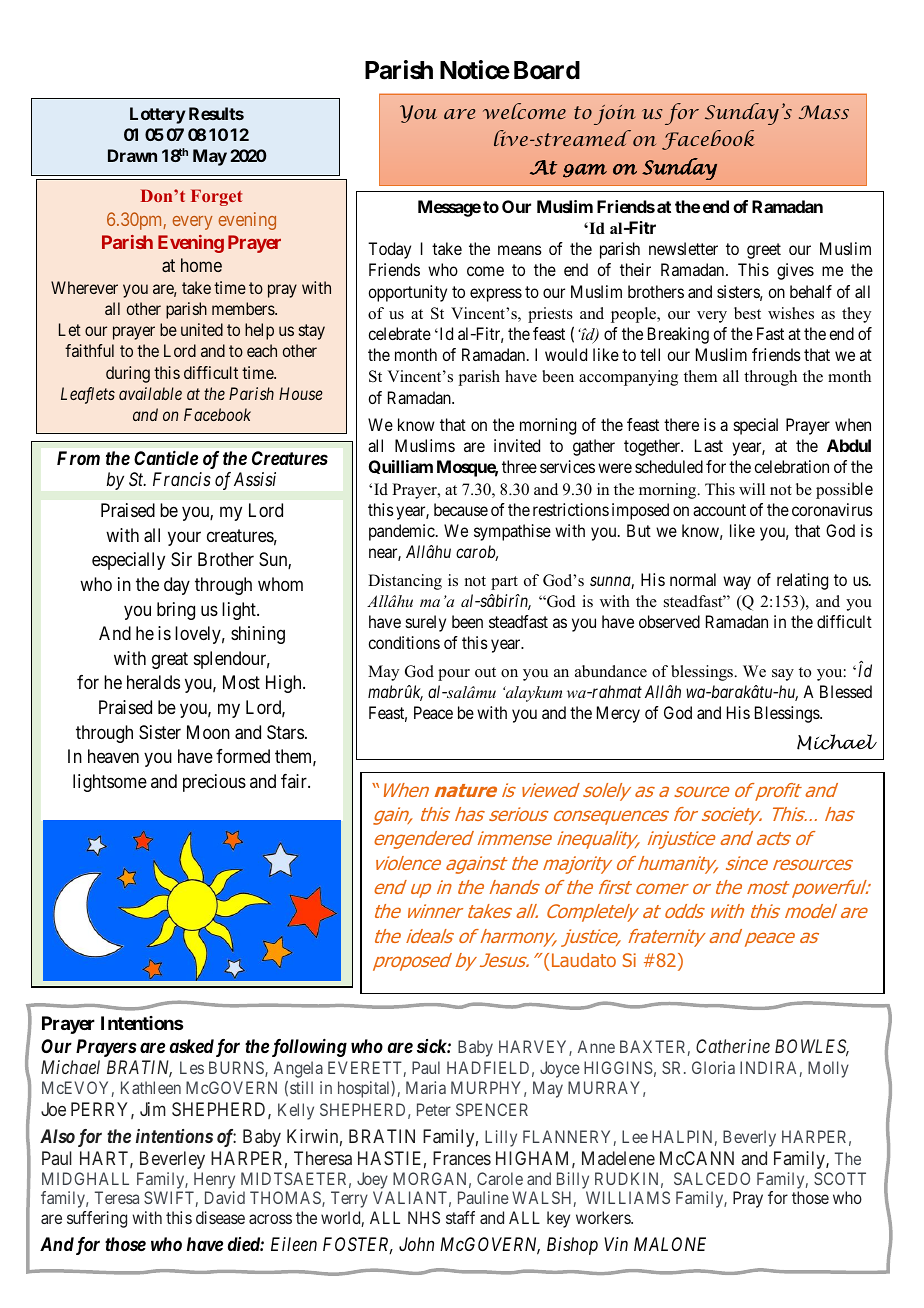 The width and height of the screenshot is (924, 1308). I want to click on celebrate, so click(399, 333).
